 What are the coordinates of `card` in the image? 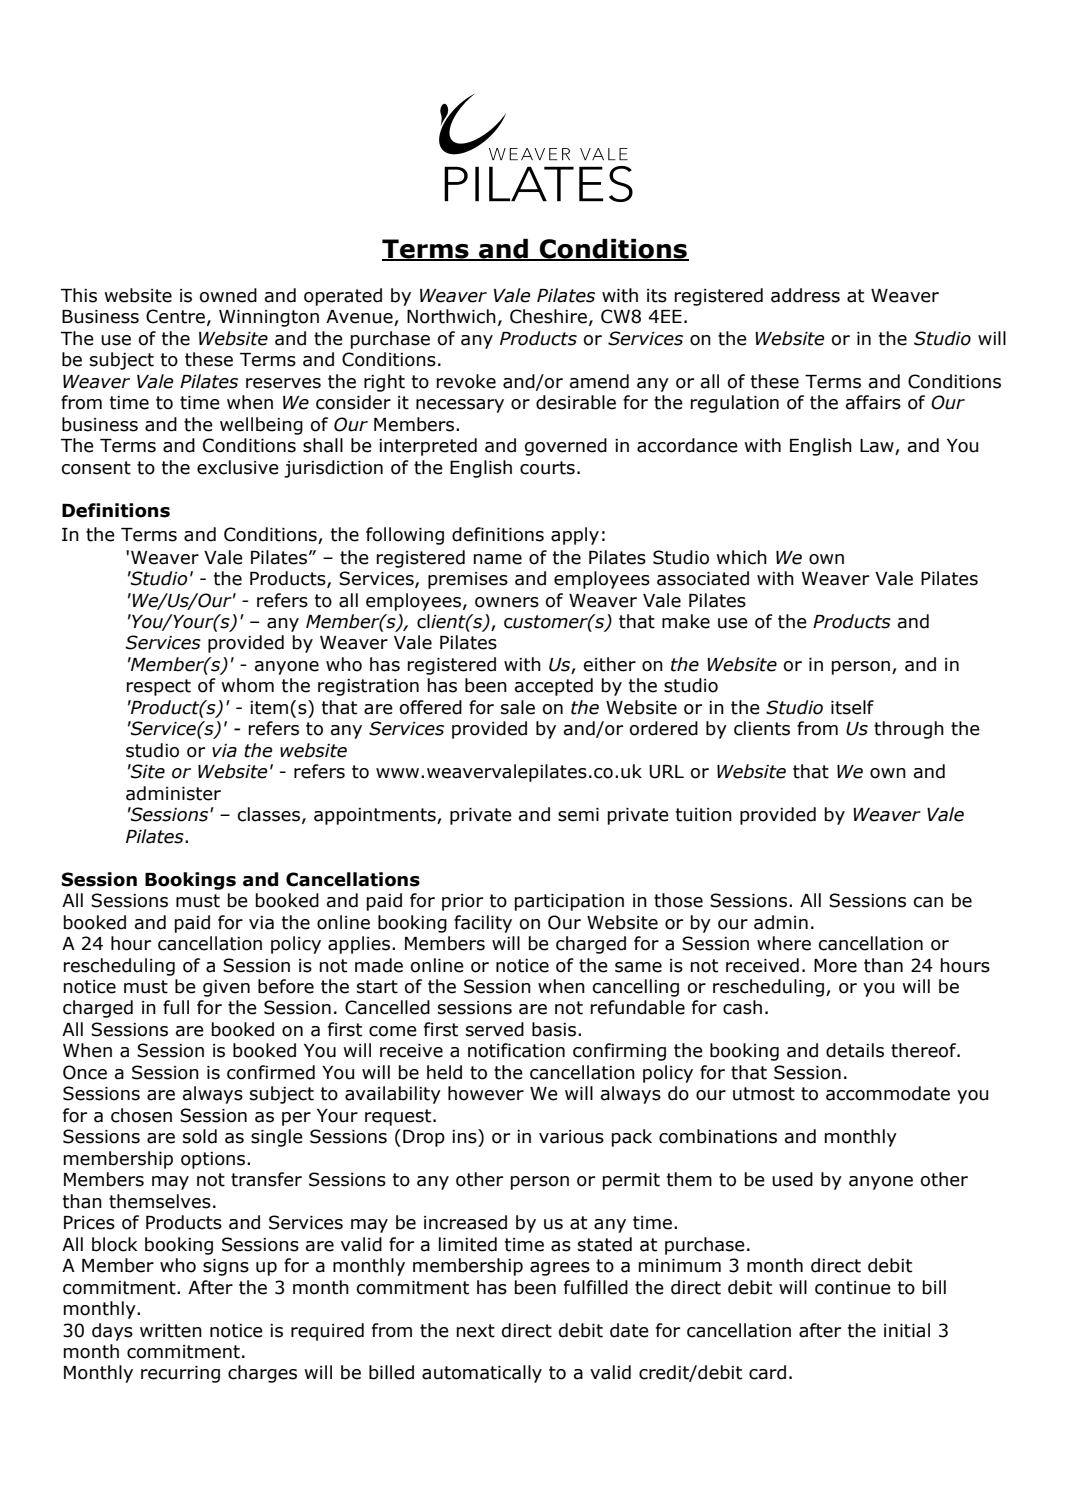 It's located at (767, 1372).
